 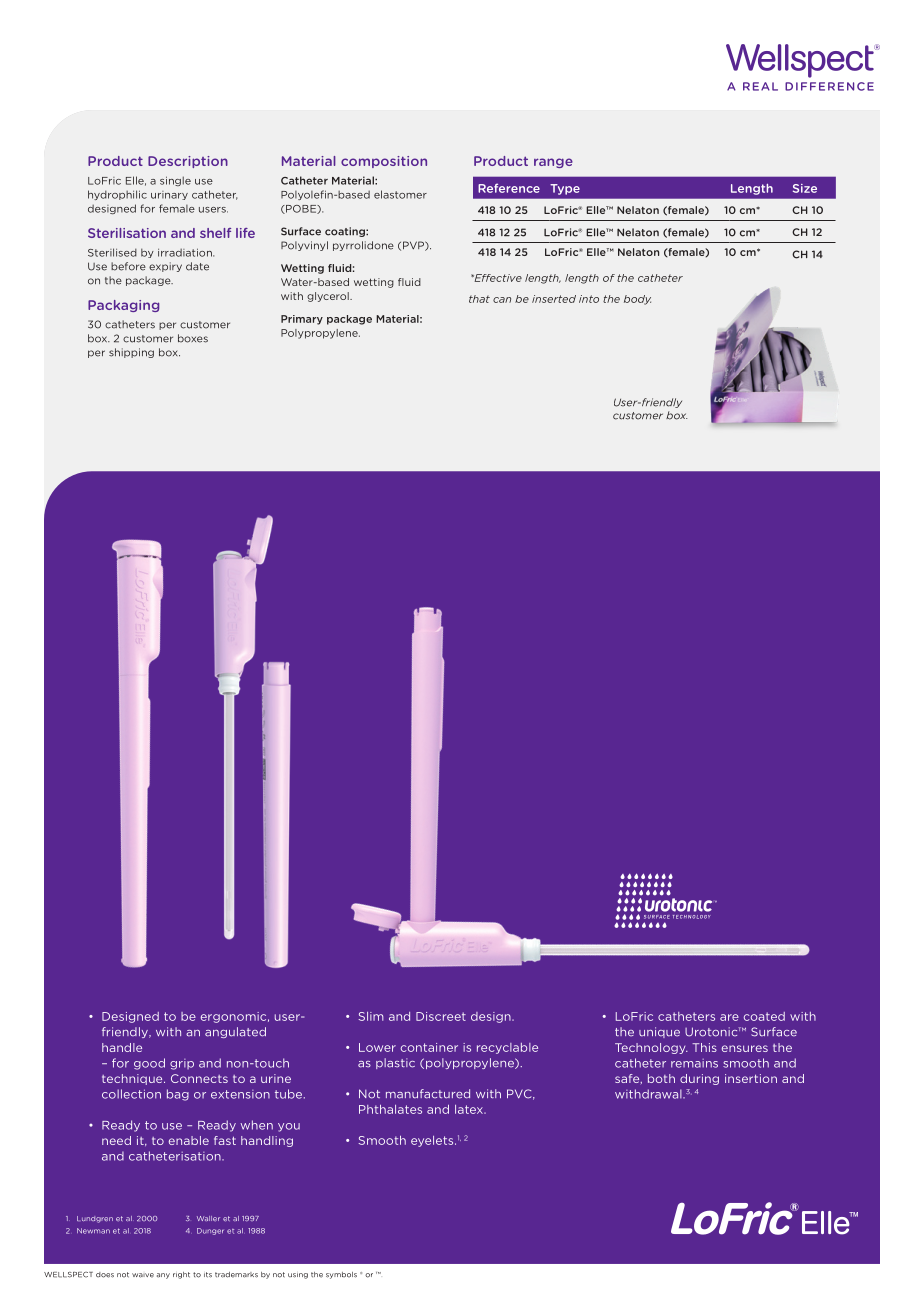 What do you see at coordinates (441, 1016) in the screenshot?
I see `Discreet` at bounding box center [441, 1016].
